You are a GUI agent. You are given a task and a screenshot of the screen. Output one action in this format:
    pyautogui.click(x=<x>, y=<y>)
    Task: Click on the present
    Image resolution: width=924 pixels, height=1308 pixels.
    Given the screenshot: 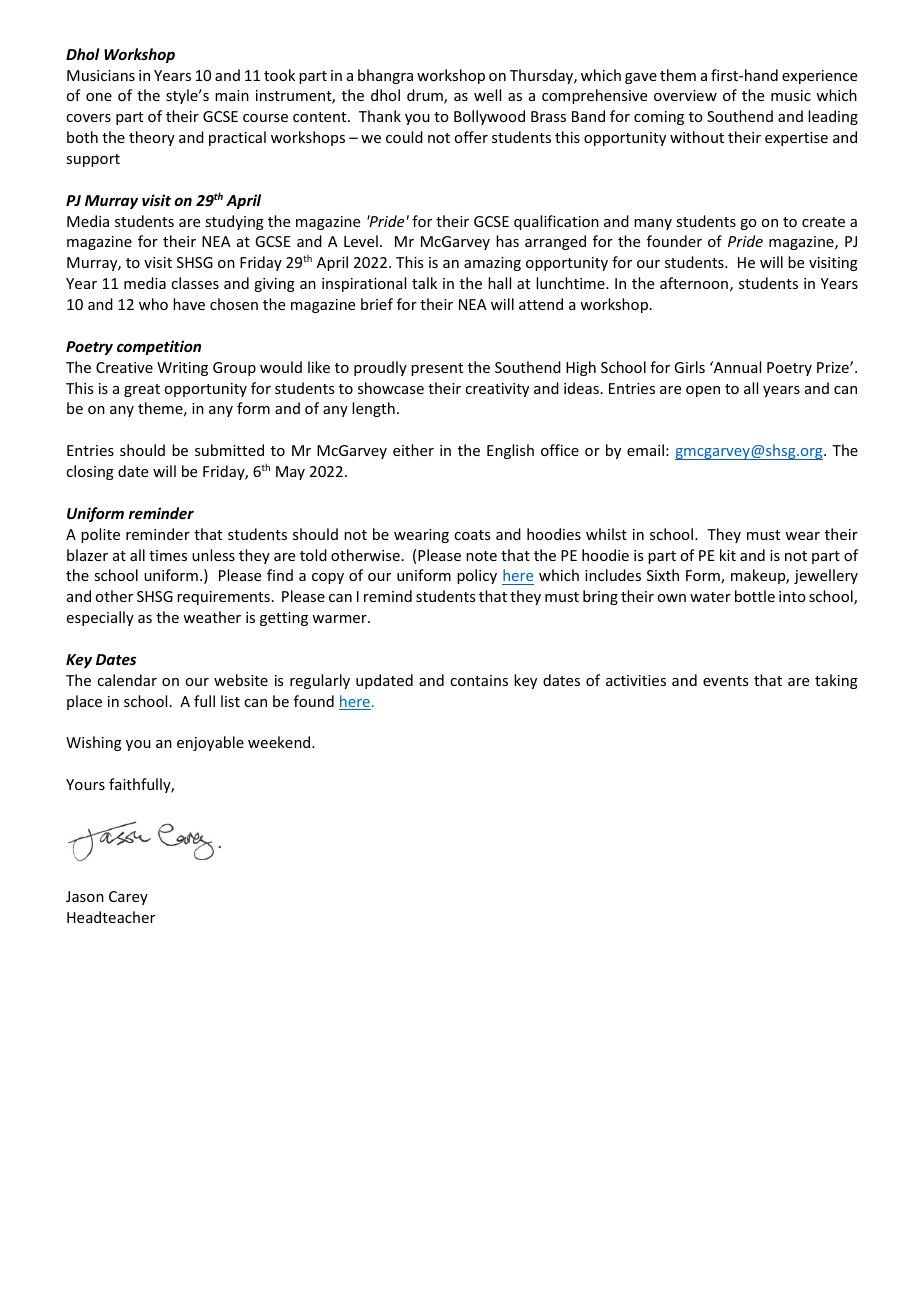 What is the action you would take?
    pyautogui.click(x=437, y=369)
